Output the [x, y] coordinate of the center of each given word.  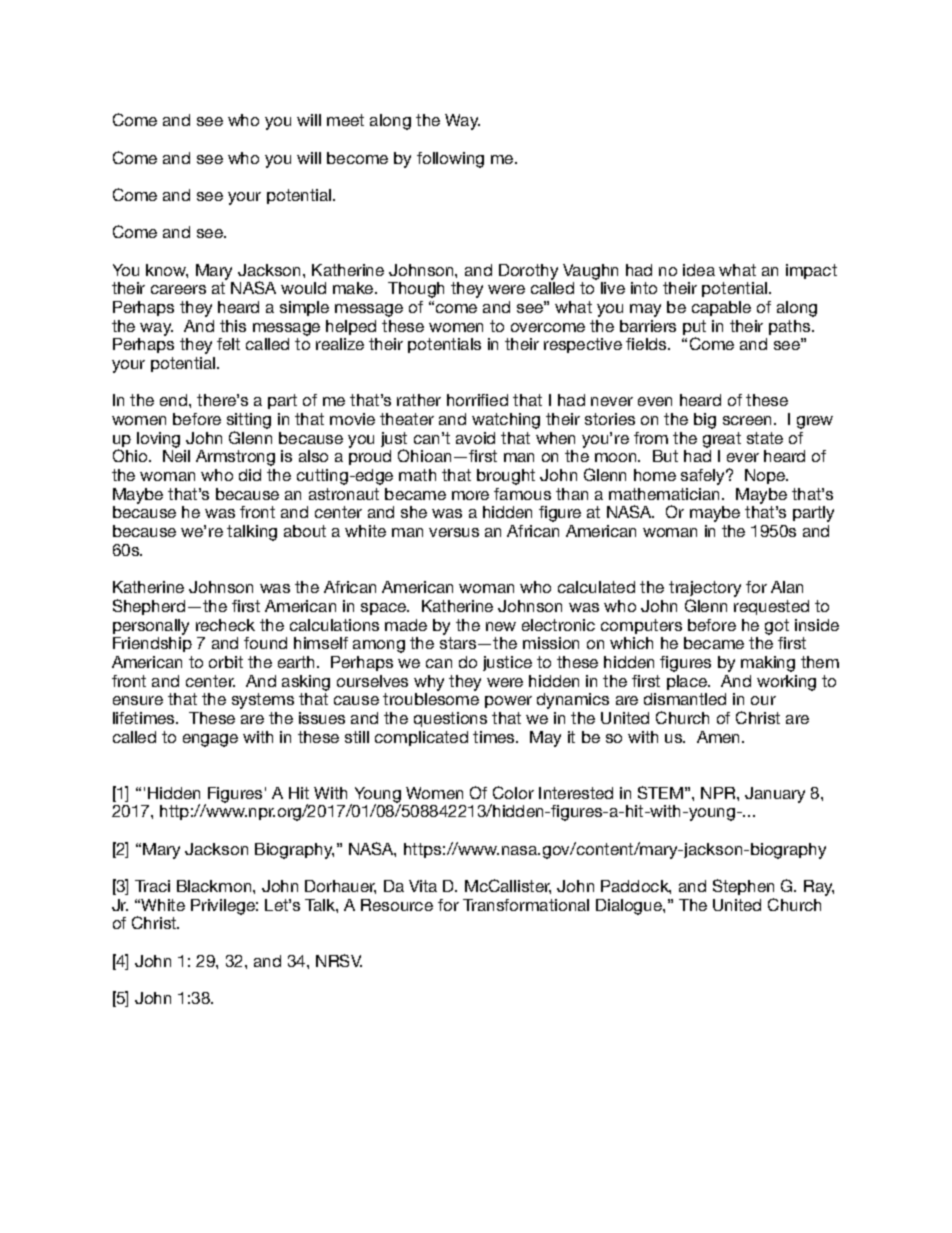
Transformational [526, 905]
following [450, 160]
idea [699, 270]
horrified [477, 400]
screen [747, 420]
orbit [226, 662]
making [768, 664]
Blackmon [215, 886]
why [429, 683]
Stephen [743, 887]
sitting [249, 422]
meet [345, 120]
